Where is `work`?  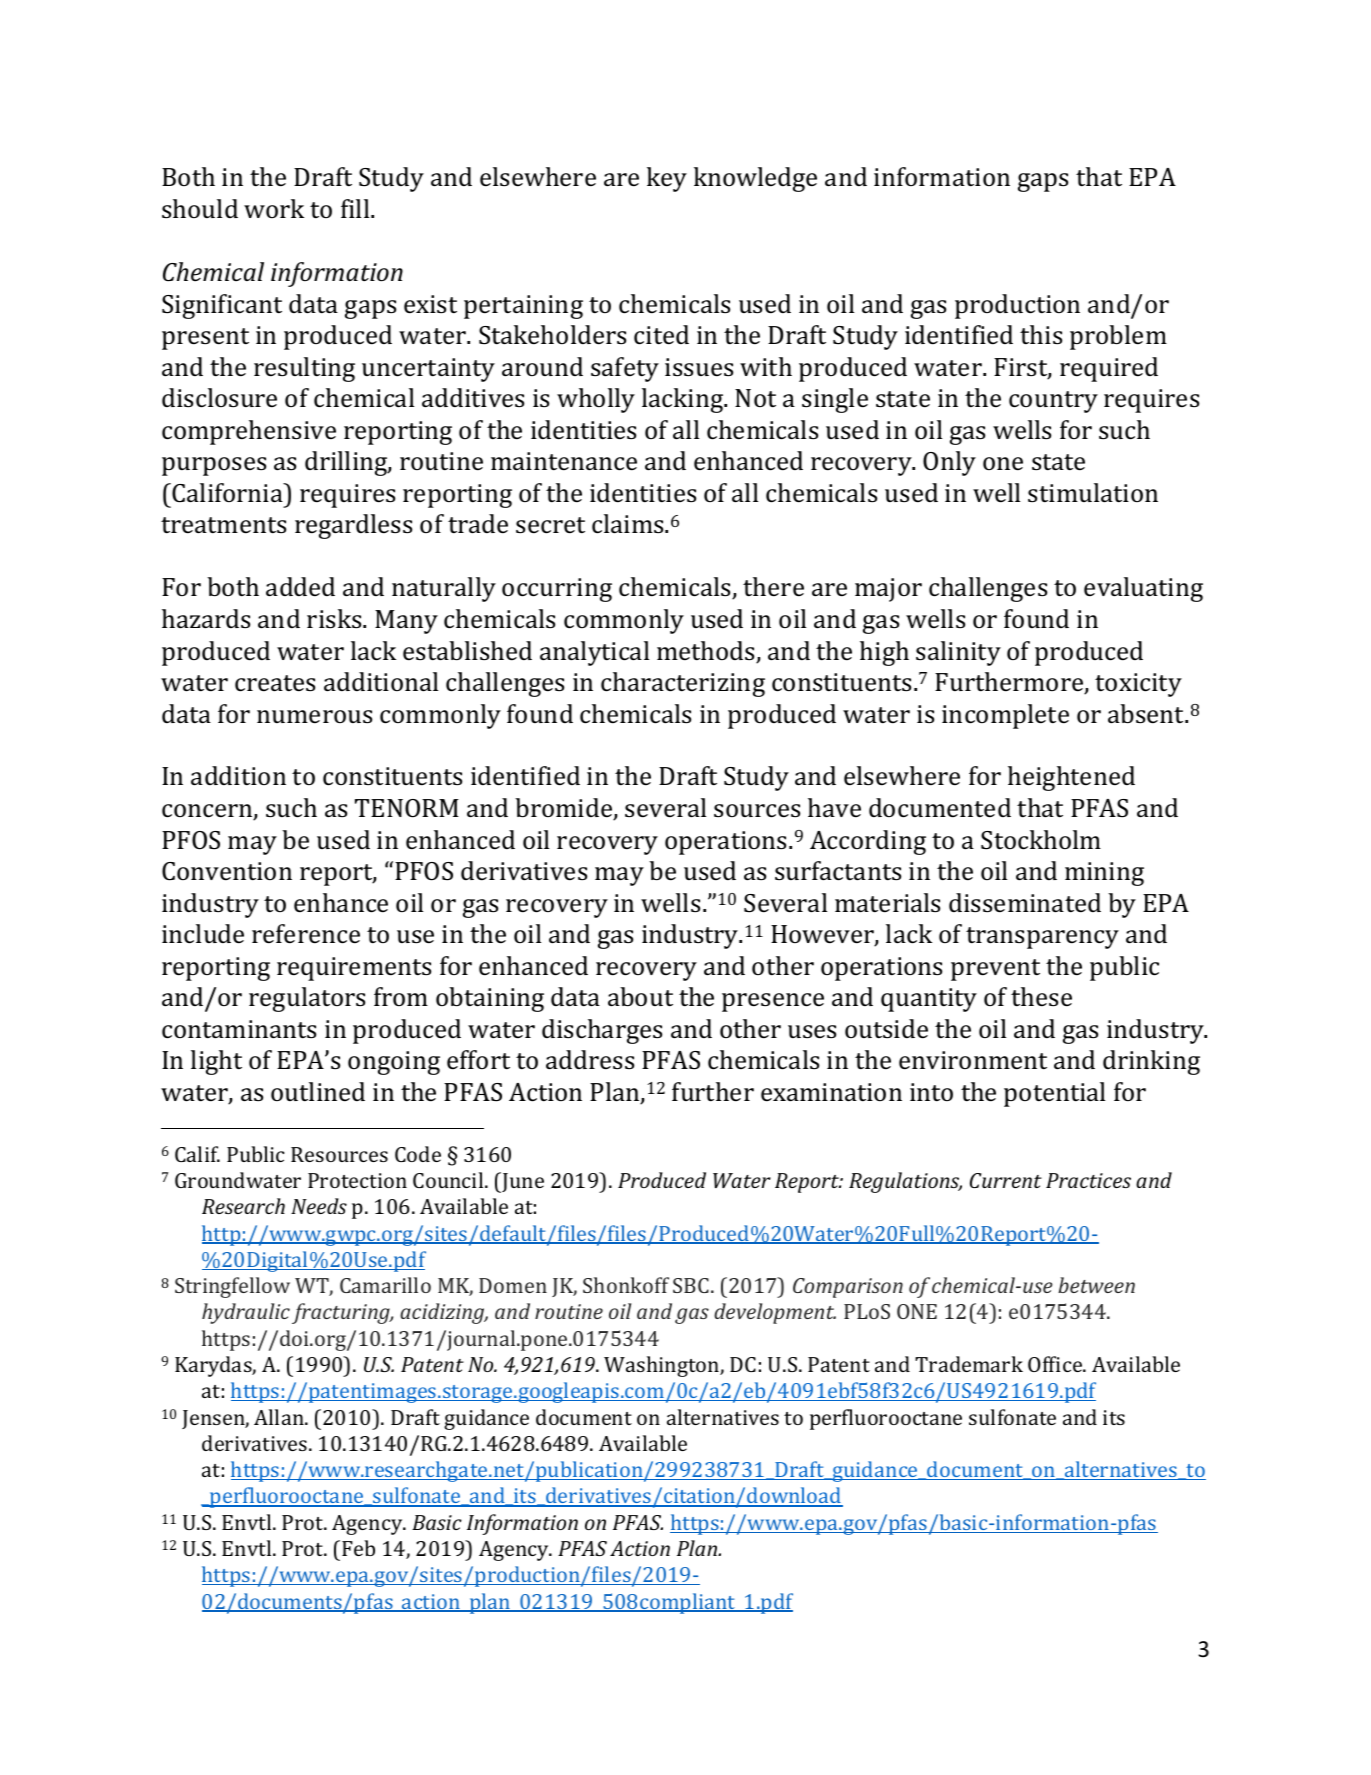 work is located at coordinates (274, 208).
